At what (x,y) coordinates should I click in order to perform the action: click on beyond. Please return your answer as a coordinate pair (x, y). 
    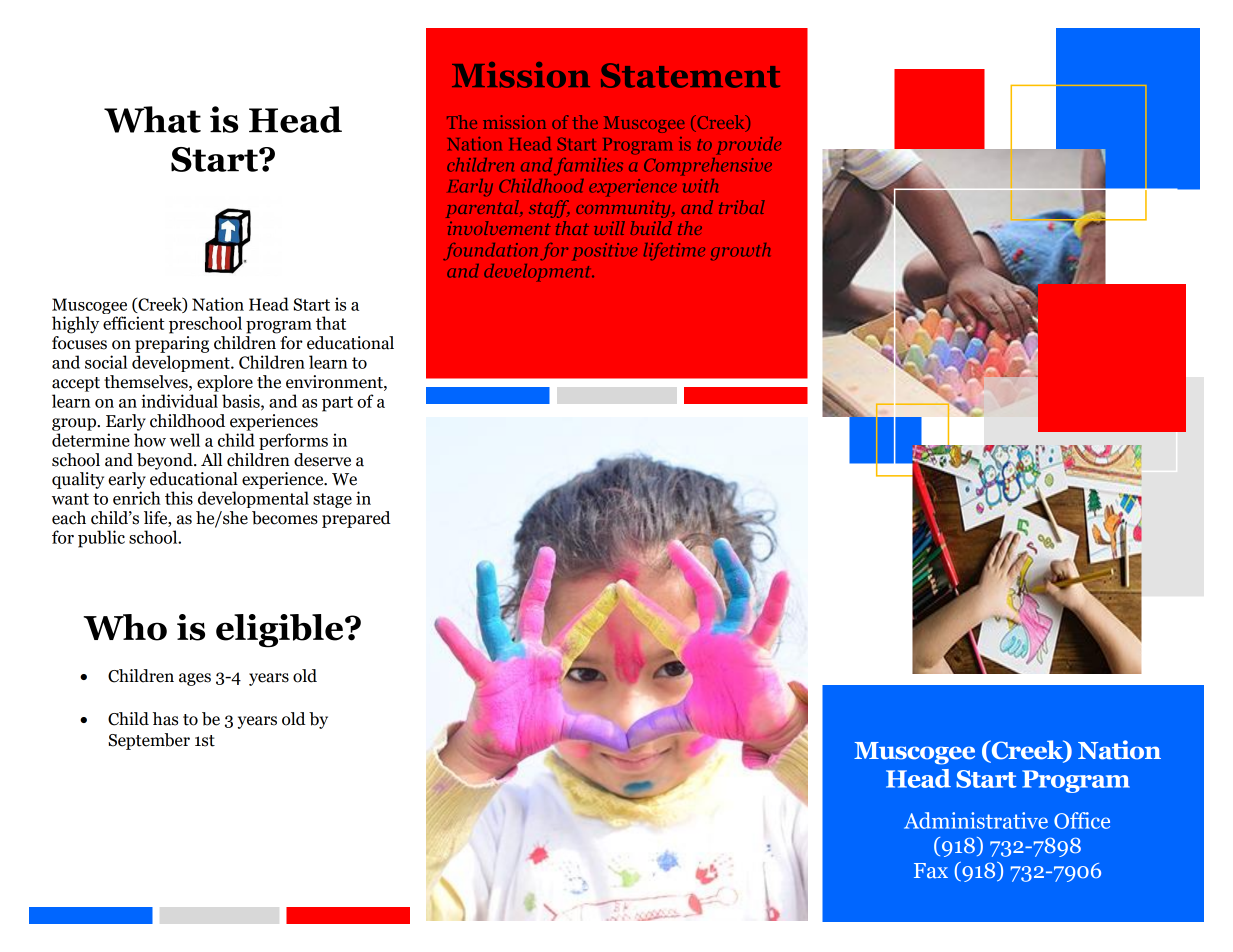
    Looking at the image, I should click on (166, 461).
